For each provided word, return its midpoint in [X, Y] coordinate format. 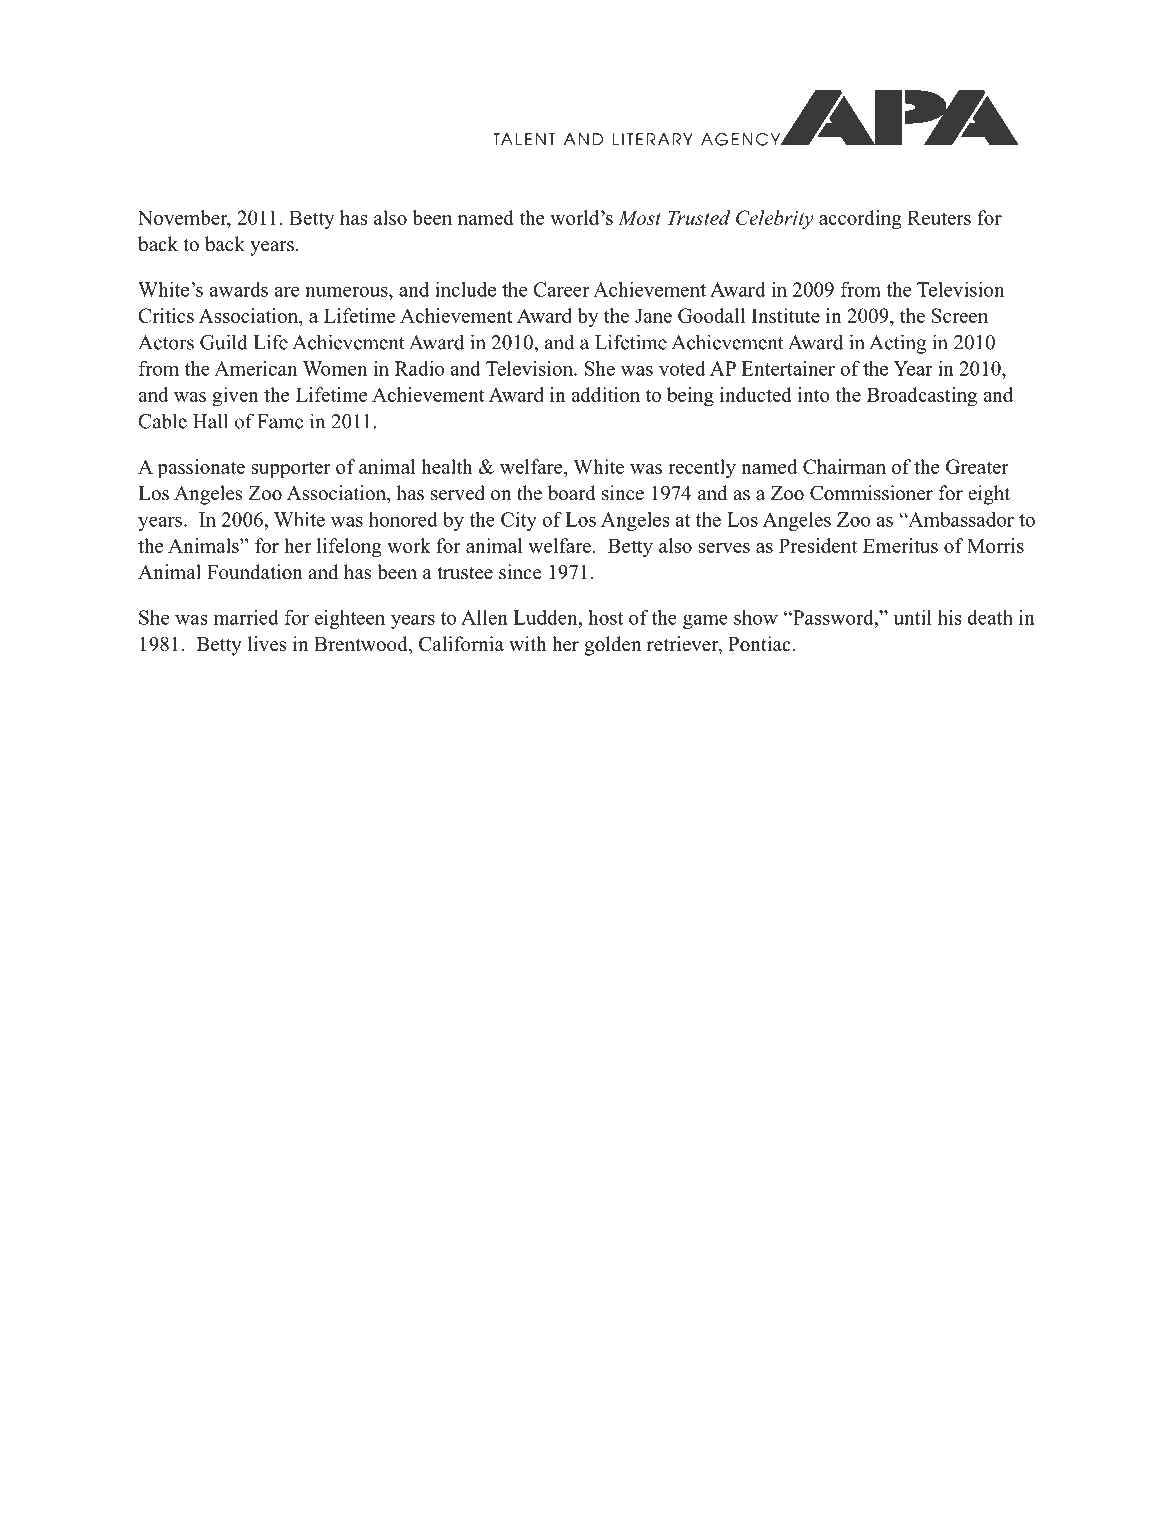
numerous [347, 291]
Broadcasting [922, 397]
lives [267, 644]
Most [639, 218]
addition [605, 394]
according [860, 220]
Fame [280, 421]
